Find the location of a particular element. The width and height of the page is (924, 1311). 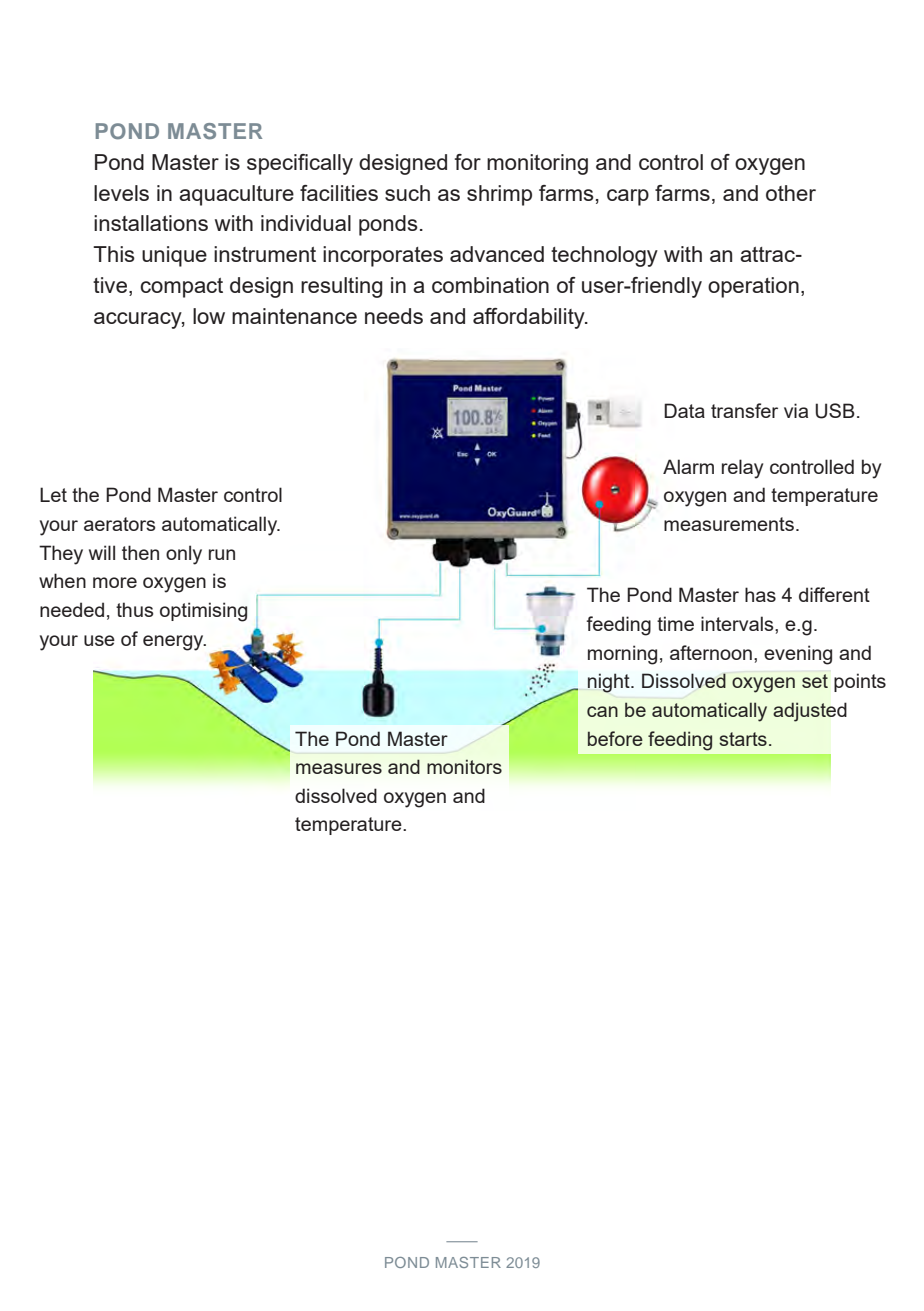

other is located at coordinates (791, 193).
